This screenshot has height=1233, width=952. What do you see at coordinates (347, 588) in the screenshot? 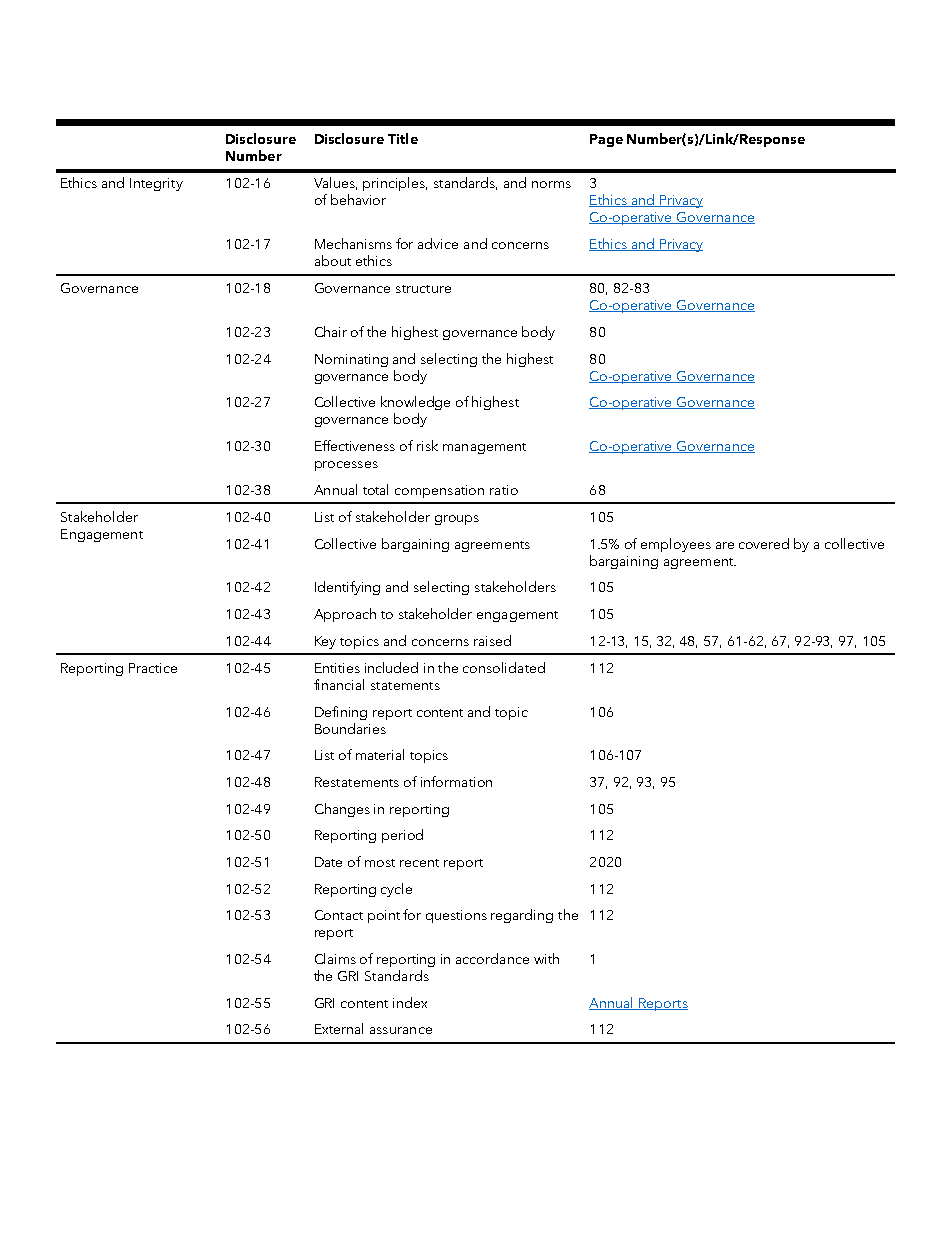
I see `Identifying` at bounding box center [347, 588].
